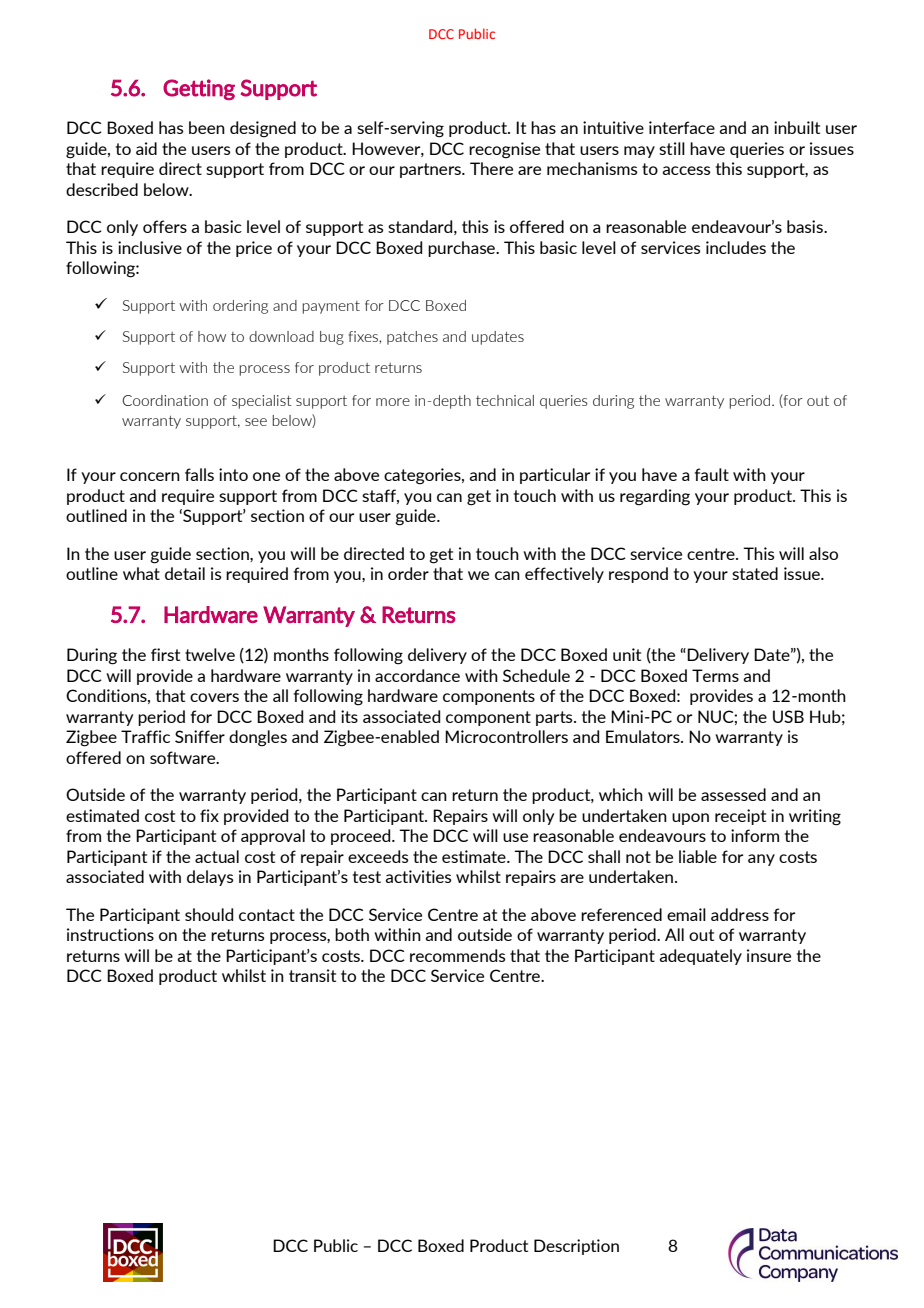 This screenshot has height=1308, width=924. Describe the element at coordinates (312, 975) in the screenshot. I see `transit` at that location.
